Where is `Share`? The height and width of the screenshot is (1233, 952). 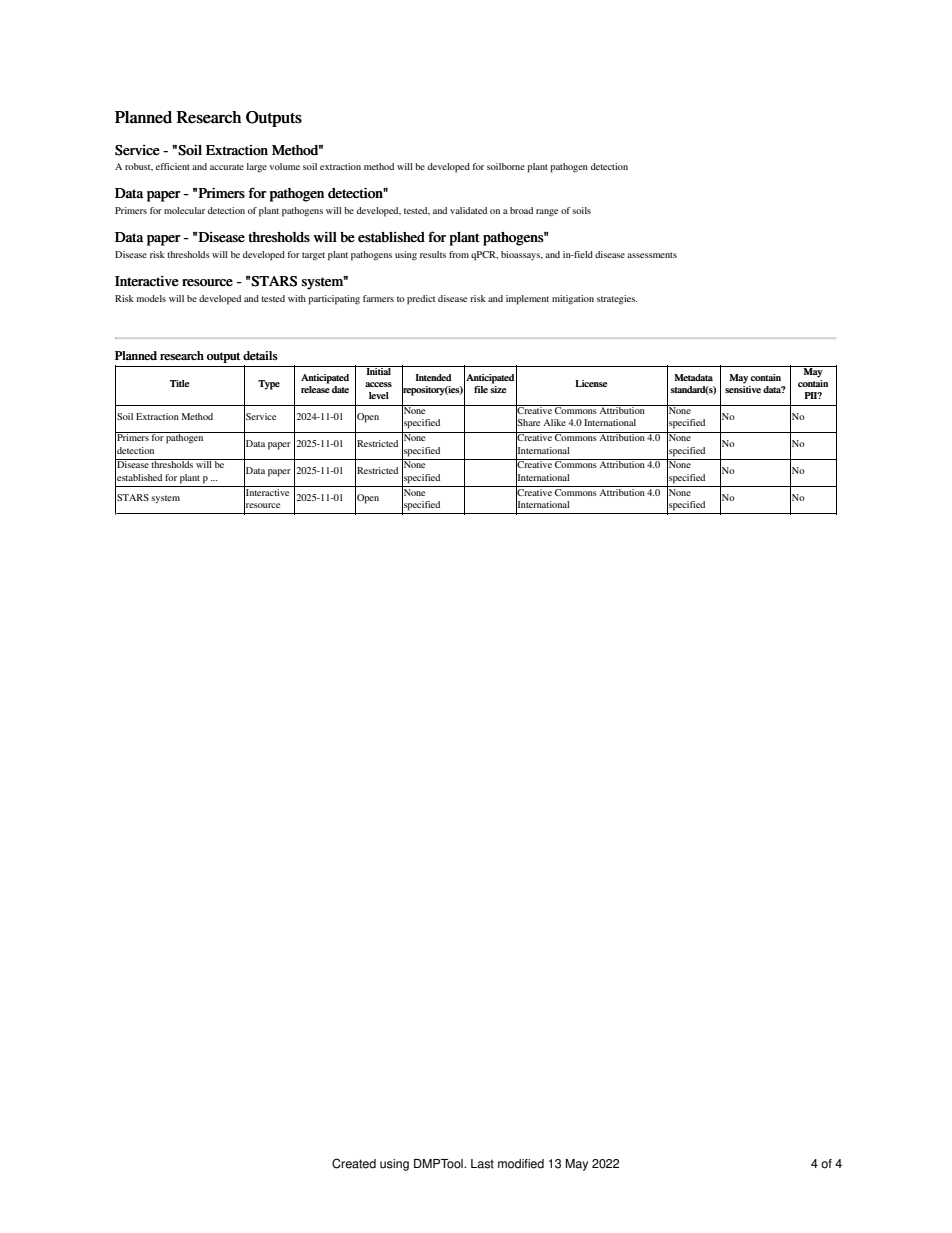 Share is located at coordinates (528, 423).
